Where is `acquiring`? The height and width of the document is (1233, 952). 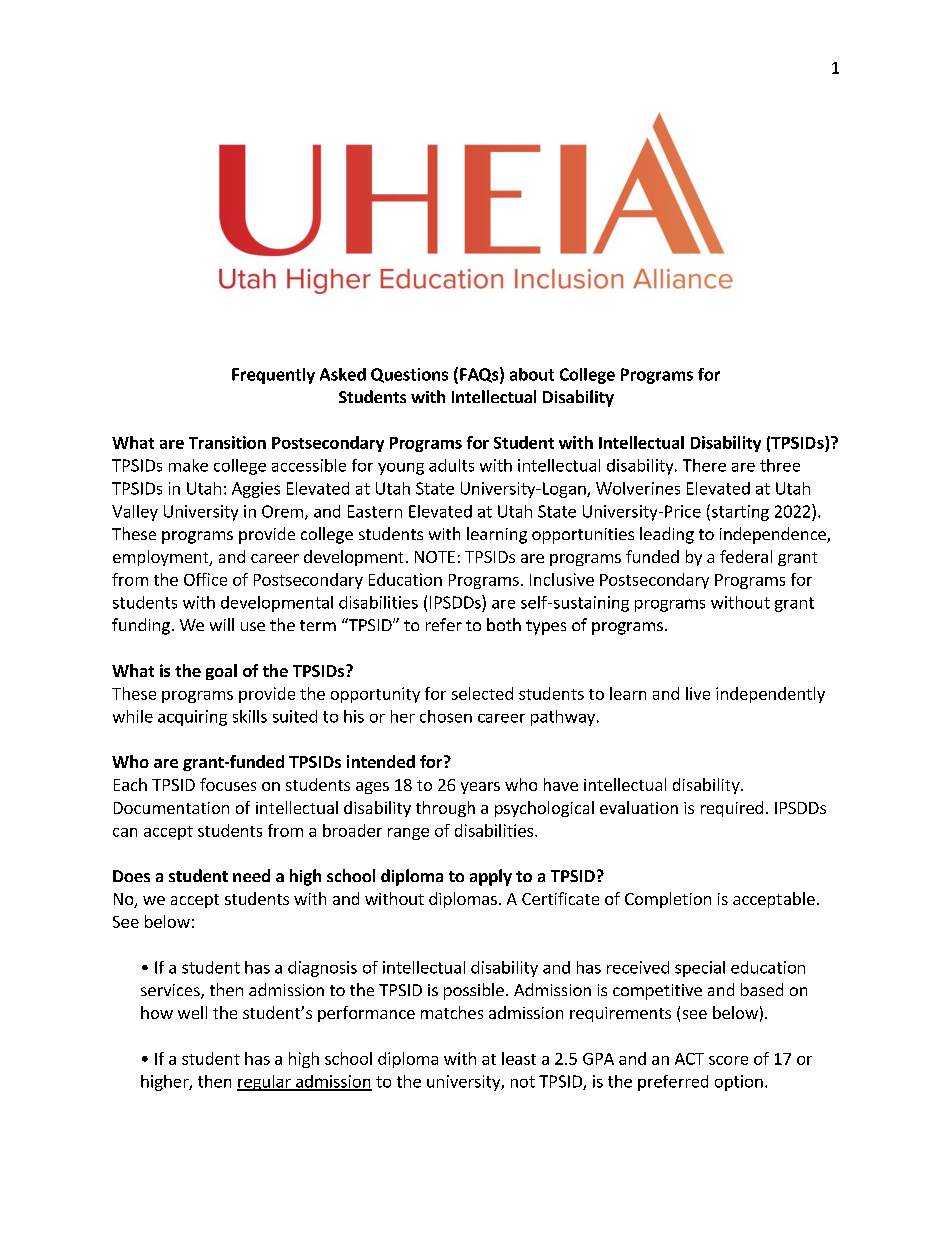
acquiring is located at coordinates (192, 718).
